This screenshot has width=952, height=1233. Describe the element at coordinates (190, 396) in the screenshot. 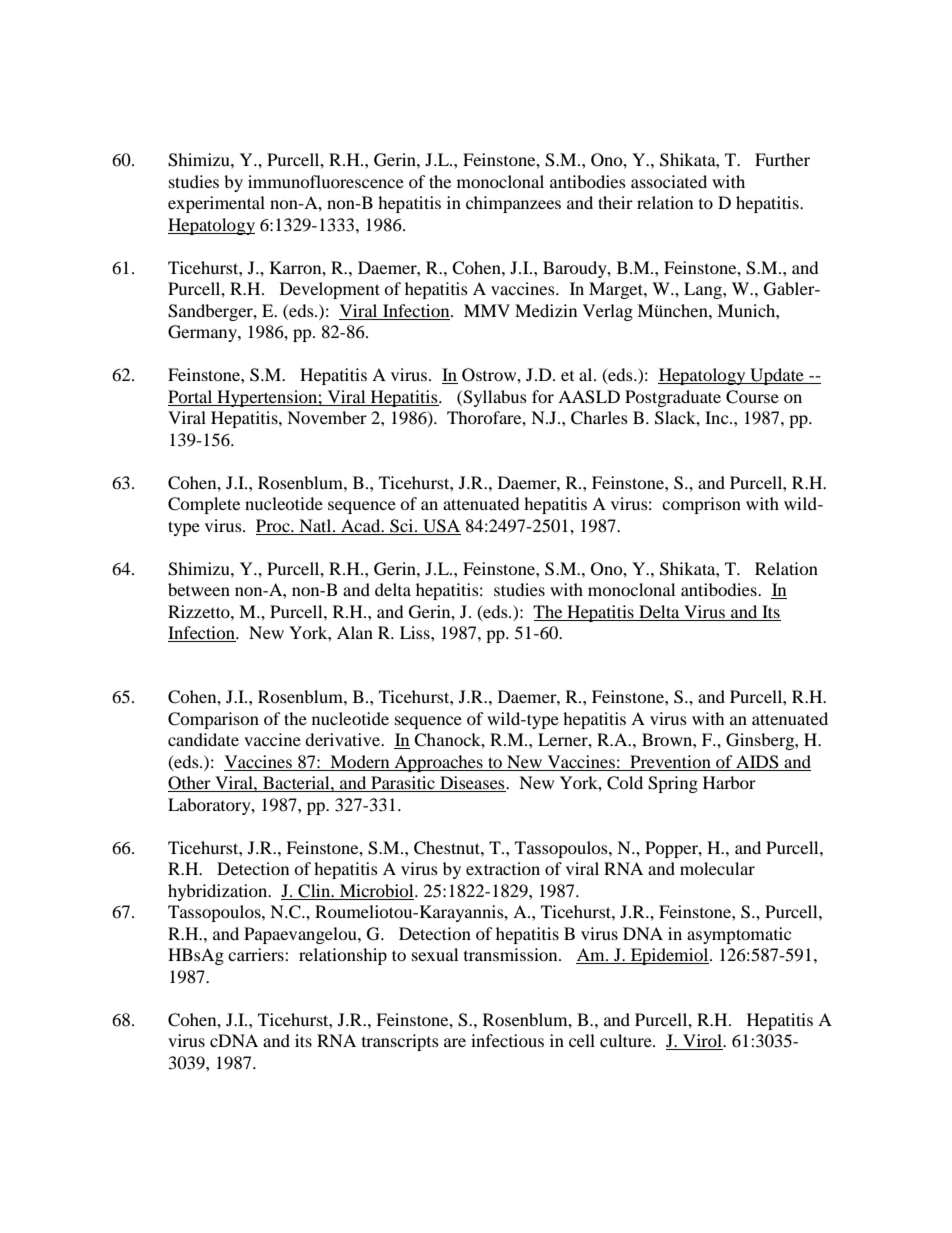

I see `Portal` at that location.
